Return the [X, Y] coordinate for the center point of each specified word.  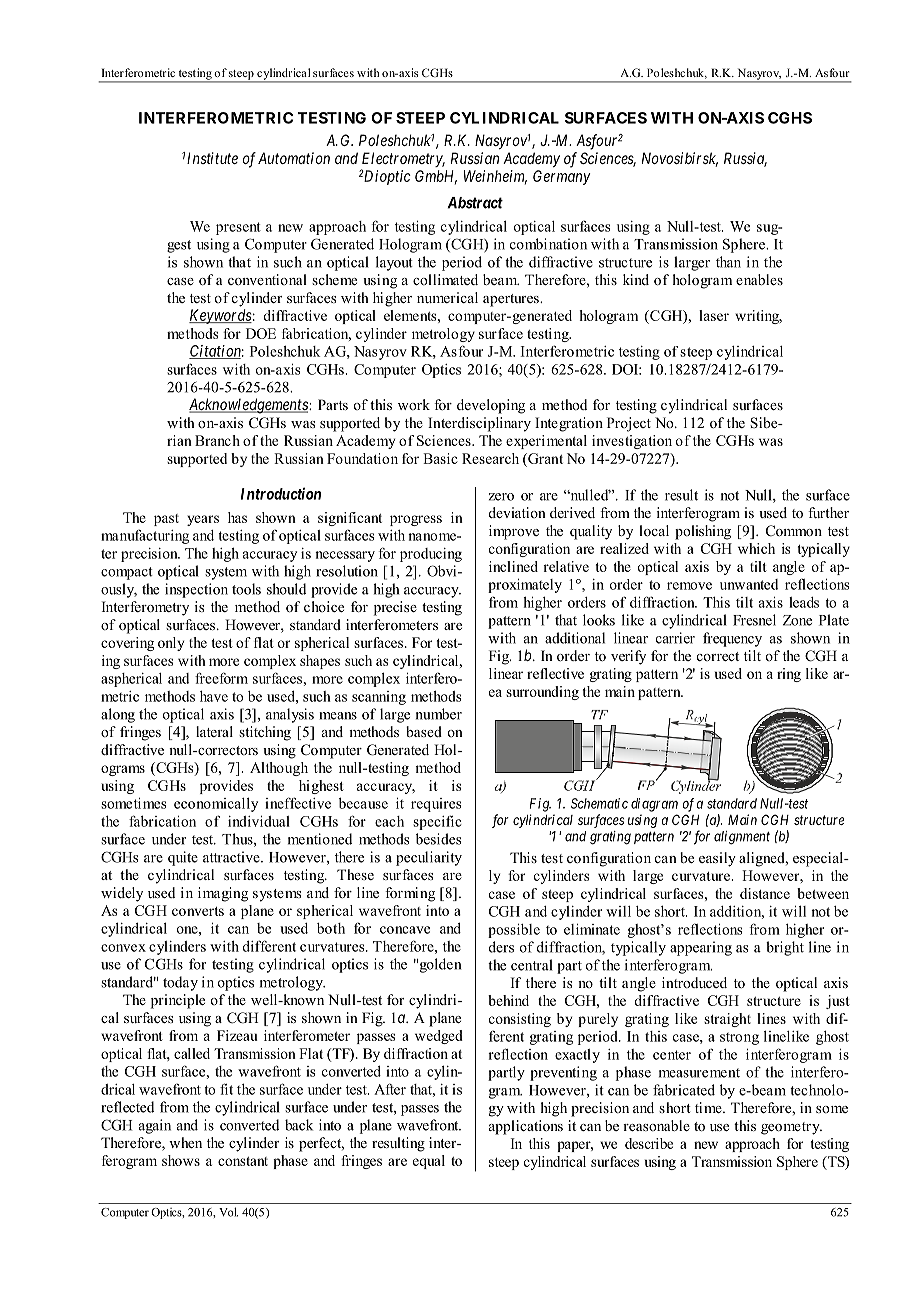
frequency [732, 639]
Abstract [475, 203]
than [728, 262]
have [214, 696]
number [439, 714]
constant [243, 1161]
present [238, 228]
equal [429, 1162]
